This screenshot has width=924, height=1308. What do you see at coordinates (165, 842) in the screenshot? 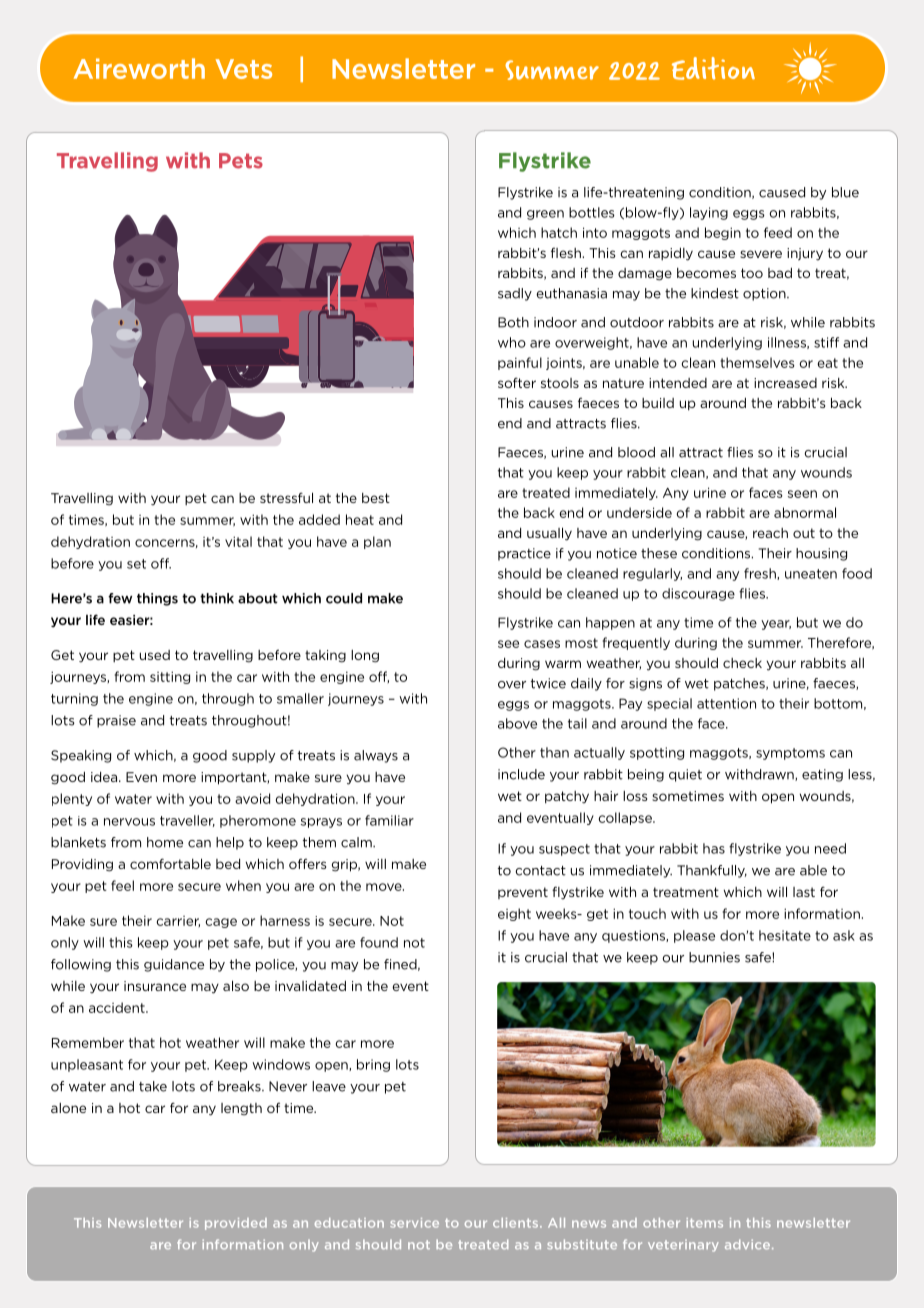
I see `home` at bounding box center [165, 842].
